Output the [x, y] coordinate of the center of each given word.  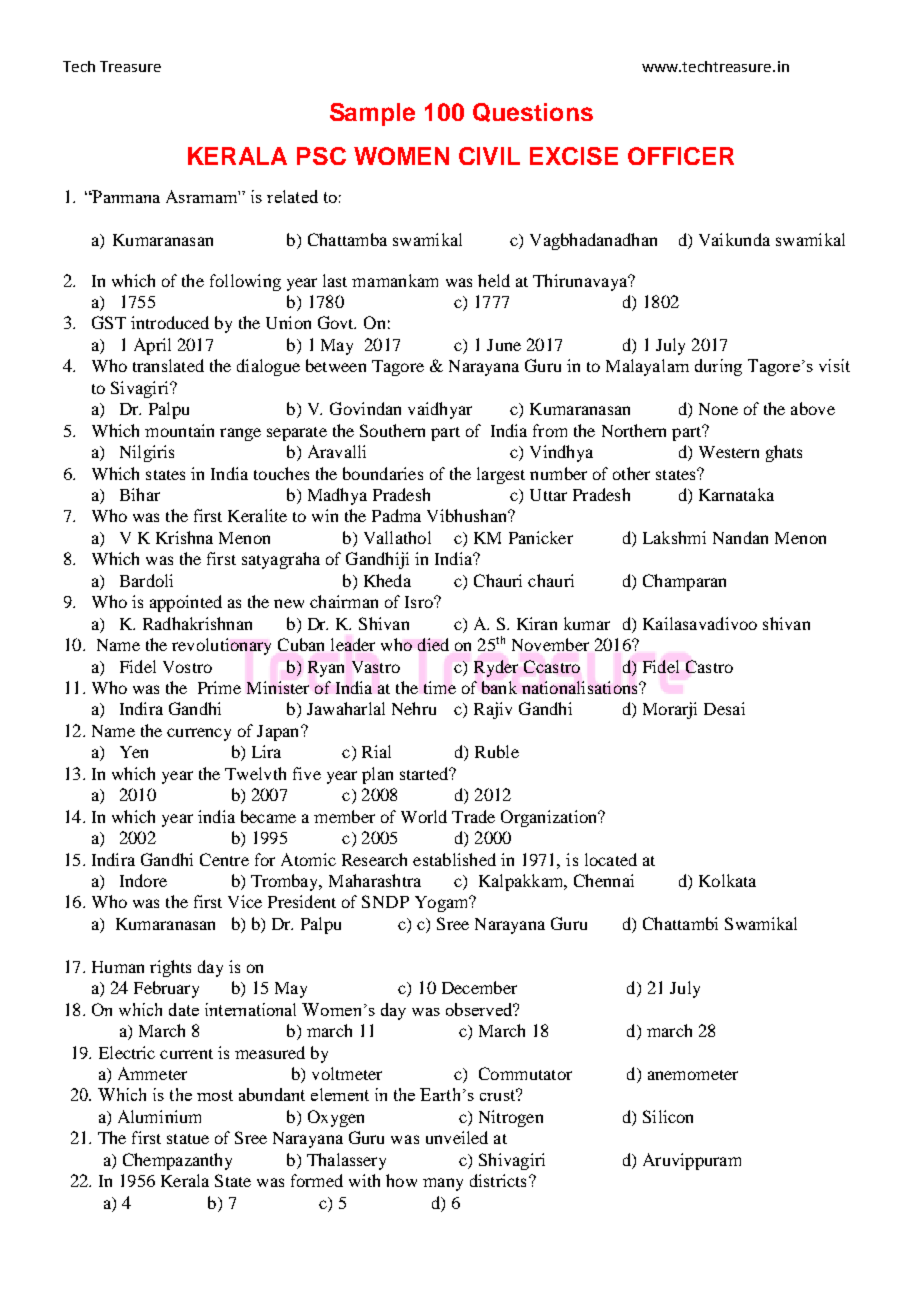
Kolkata [727, 880]
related [292, 196]
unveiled [457, 1137]
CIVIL [489, 156]
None [718, 409]
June [504, 345]
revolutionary [221, 646]
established [454, 859]
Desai [724, 708]
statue [188, 1139]
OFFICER [681, 156]
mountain [179, 430]
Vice [245, 901]
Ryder [496, 668]
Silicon [668, 1116]
